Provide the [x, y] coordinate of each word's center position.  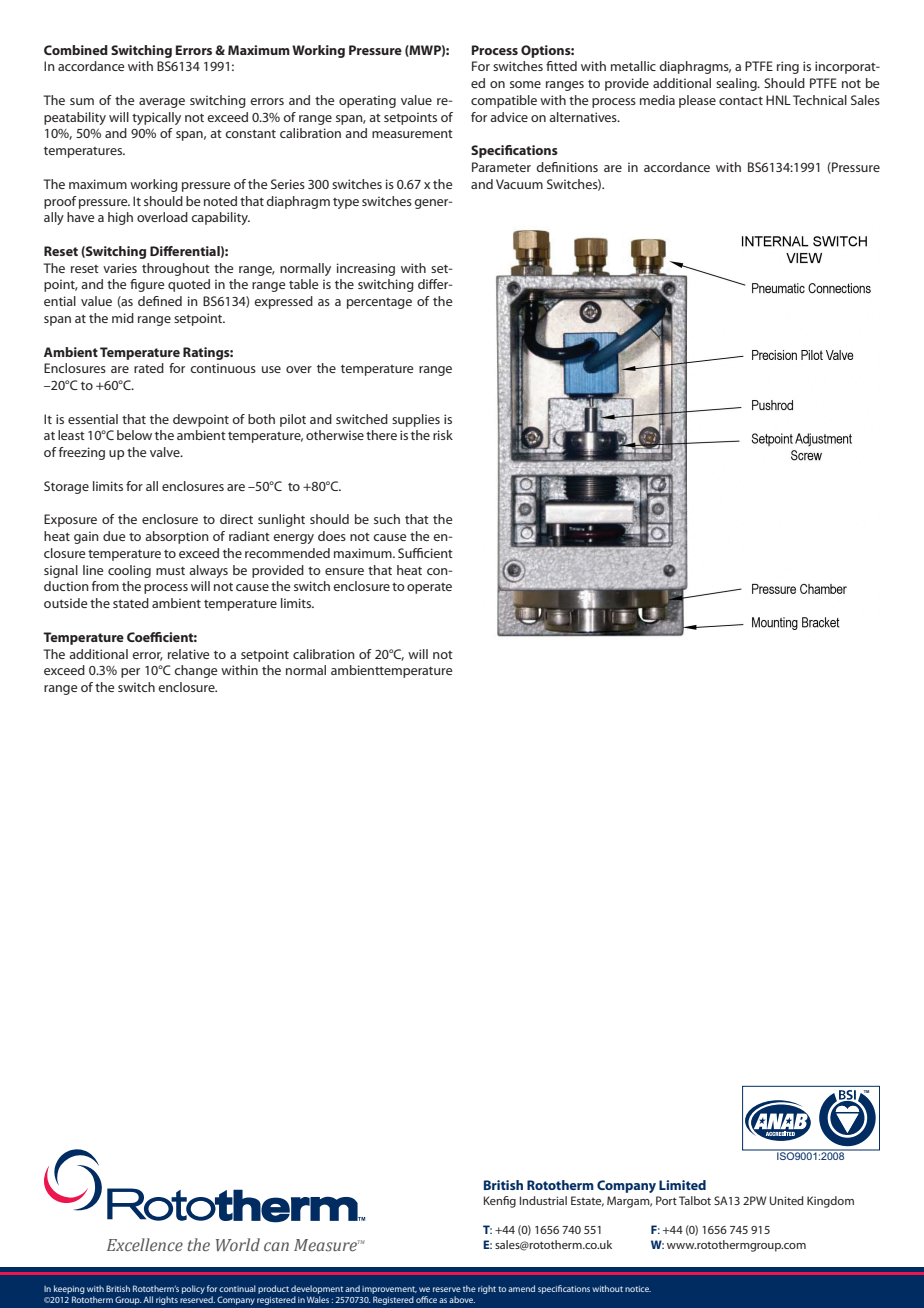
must [170, 571]
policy [193, 1289]
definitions [567, 167]
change [195, 671]
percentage [379, 303]
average [162, 103]
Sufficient [425, 553]
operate [429, 588]
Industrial [543, 1200]
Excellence [145, 1244]
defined [160, 301]
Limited [682, 1185]
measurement [412, 134]
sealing [737, 84]
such [387, 519]
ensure [344, 571]
